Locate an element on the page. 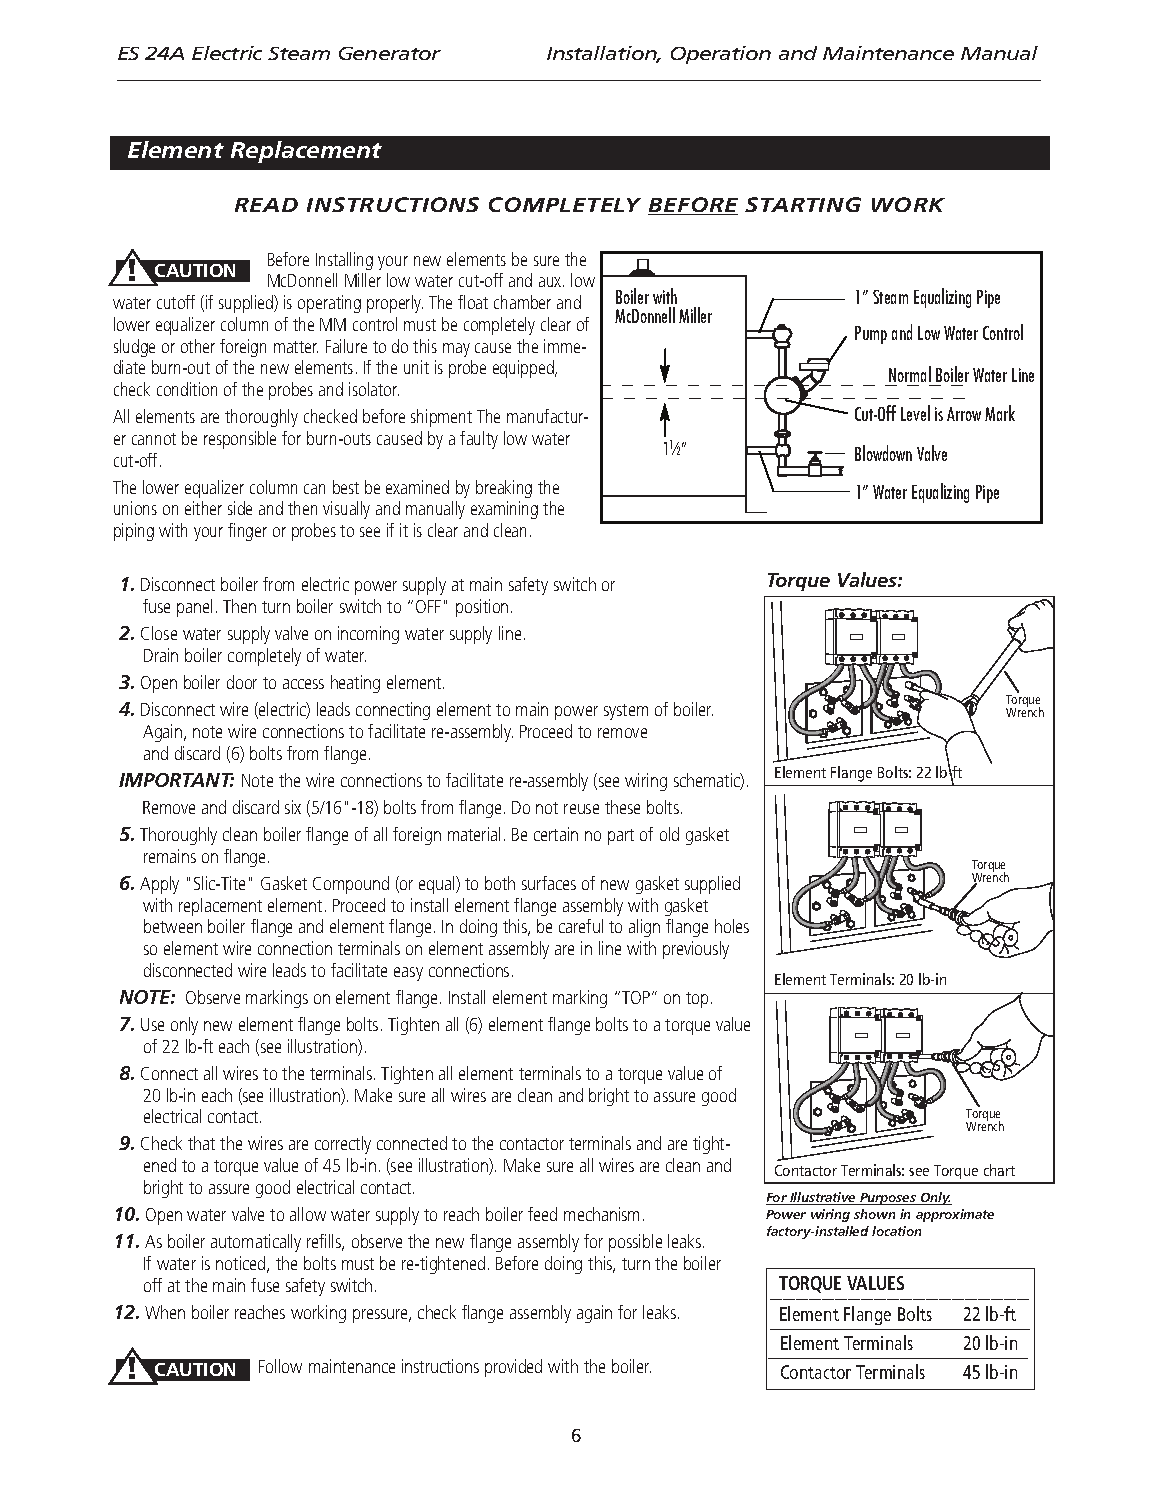 The width and height of the page is (1155, 1495). Operation is located at coordinates (721, 55).
